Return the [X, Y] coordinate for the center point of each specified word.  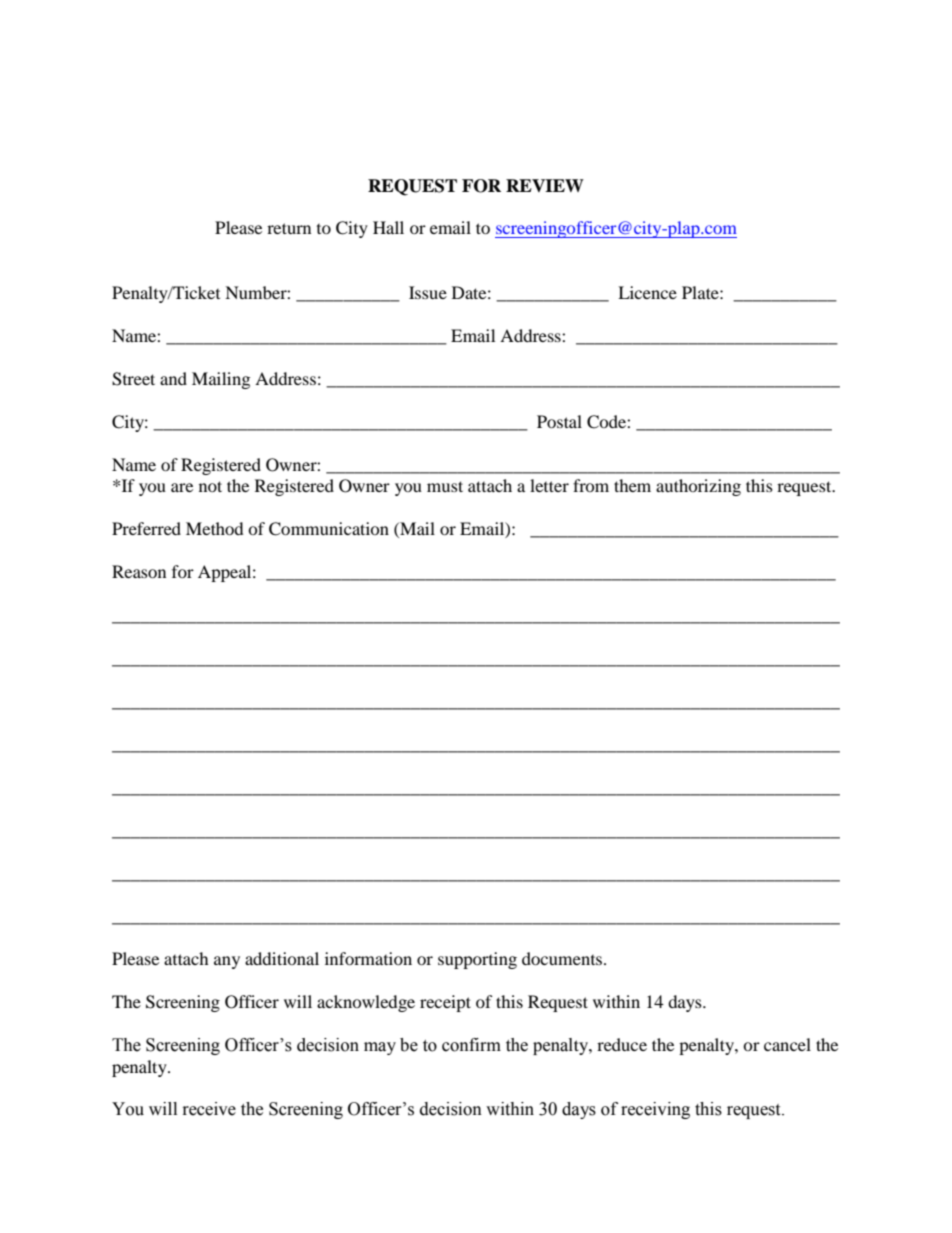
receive [209, 1109]
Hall [388, 227]
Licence [647, 292]
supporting [477, 960]
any [227, 962]
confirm [471, 1045]
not [210, 486]
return [289, 228]
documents [562, 958]
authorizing [698, 487]
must [445, 486]
